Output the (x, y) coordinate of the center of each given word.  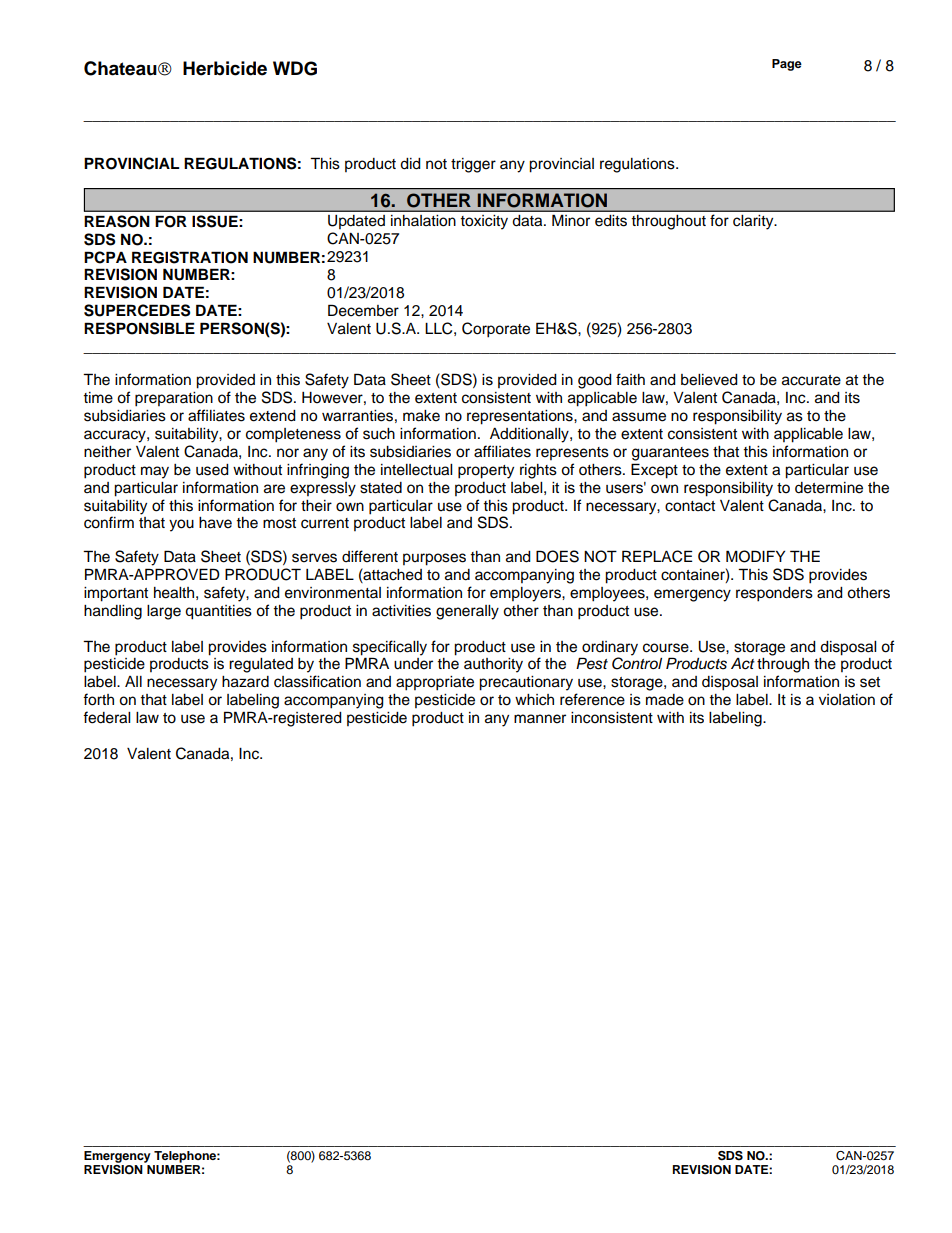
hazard (245, 682)
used (212, 470)
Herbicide (225, 68)
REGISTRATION (190, 257)
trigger (473, 165)
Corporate (496, 330)
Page (787, 65)
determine (829, 488)
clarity (754, 222)
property (486, 472)
